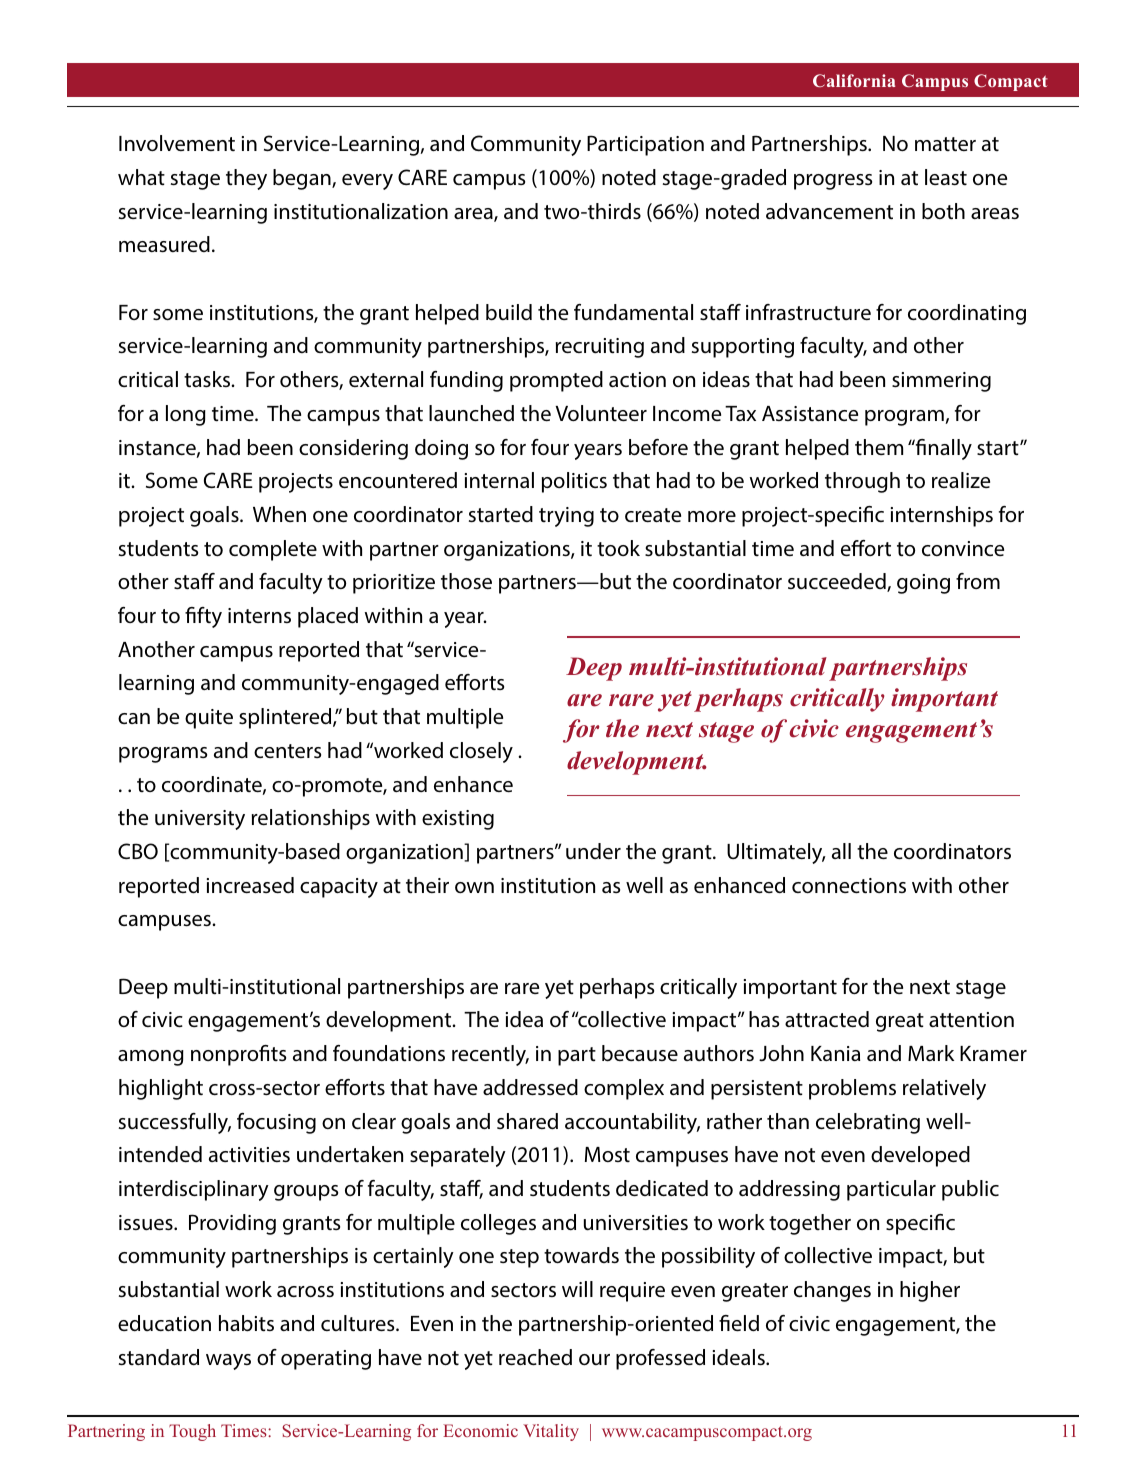 This screenshot has height=1483, width=1146. What do you see at coordinates (566, 517) in the screenshot?
I see `trying` at bounding box center [566, 517].
